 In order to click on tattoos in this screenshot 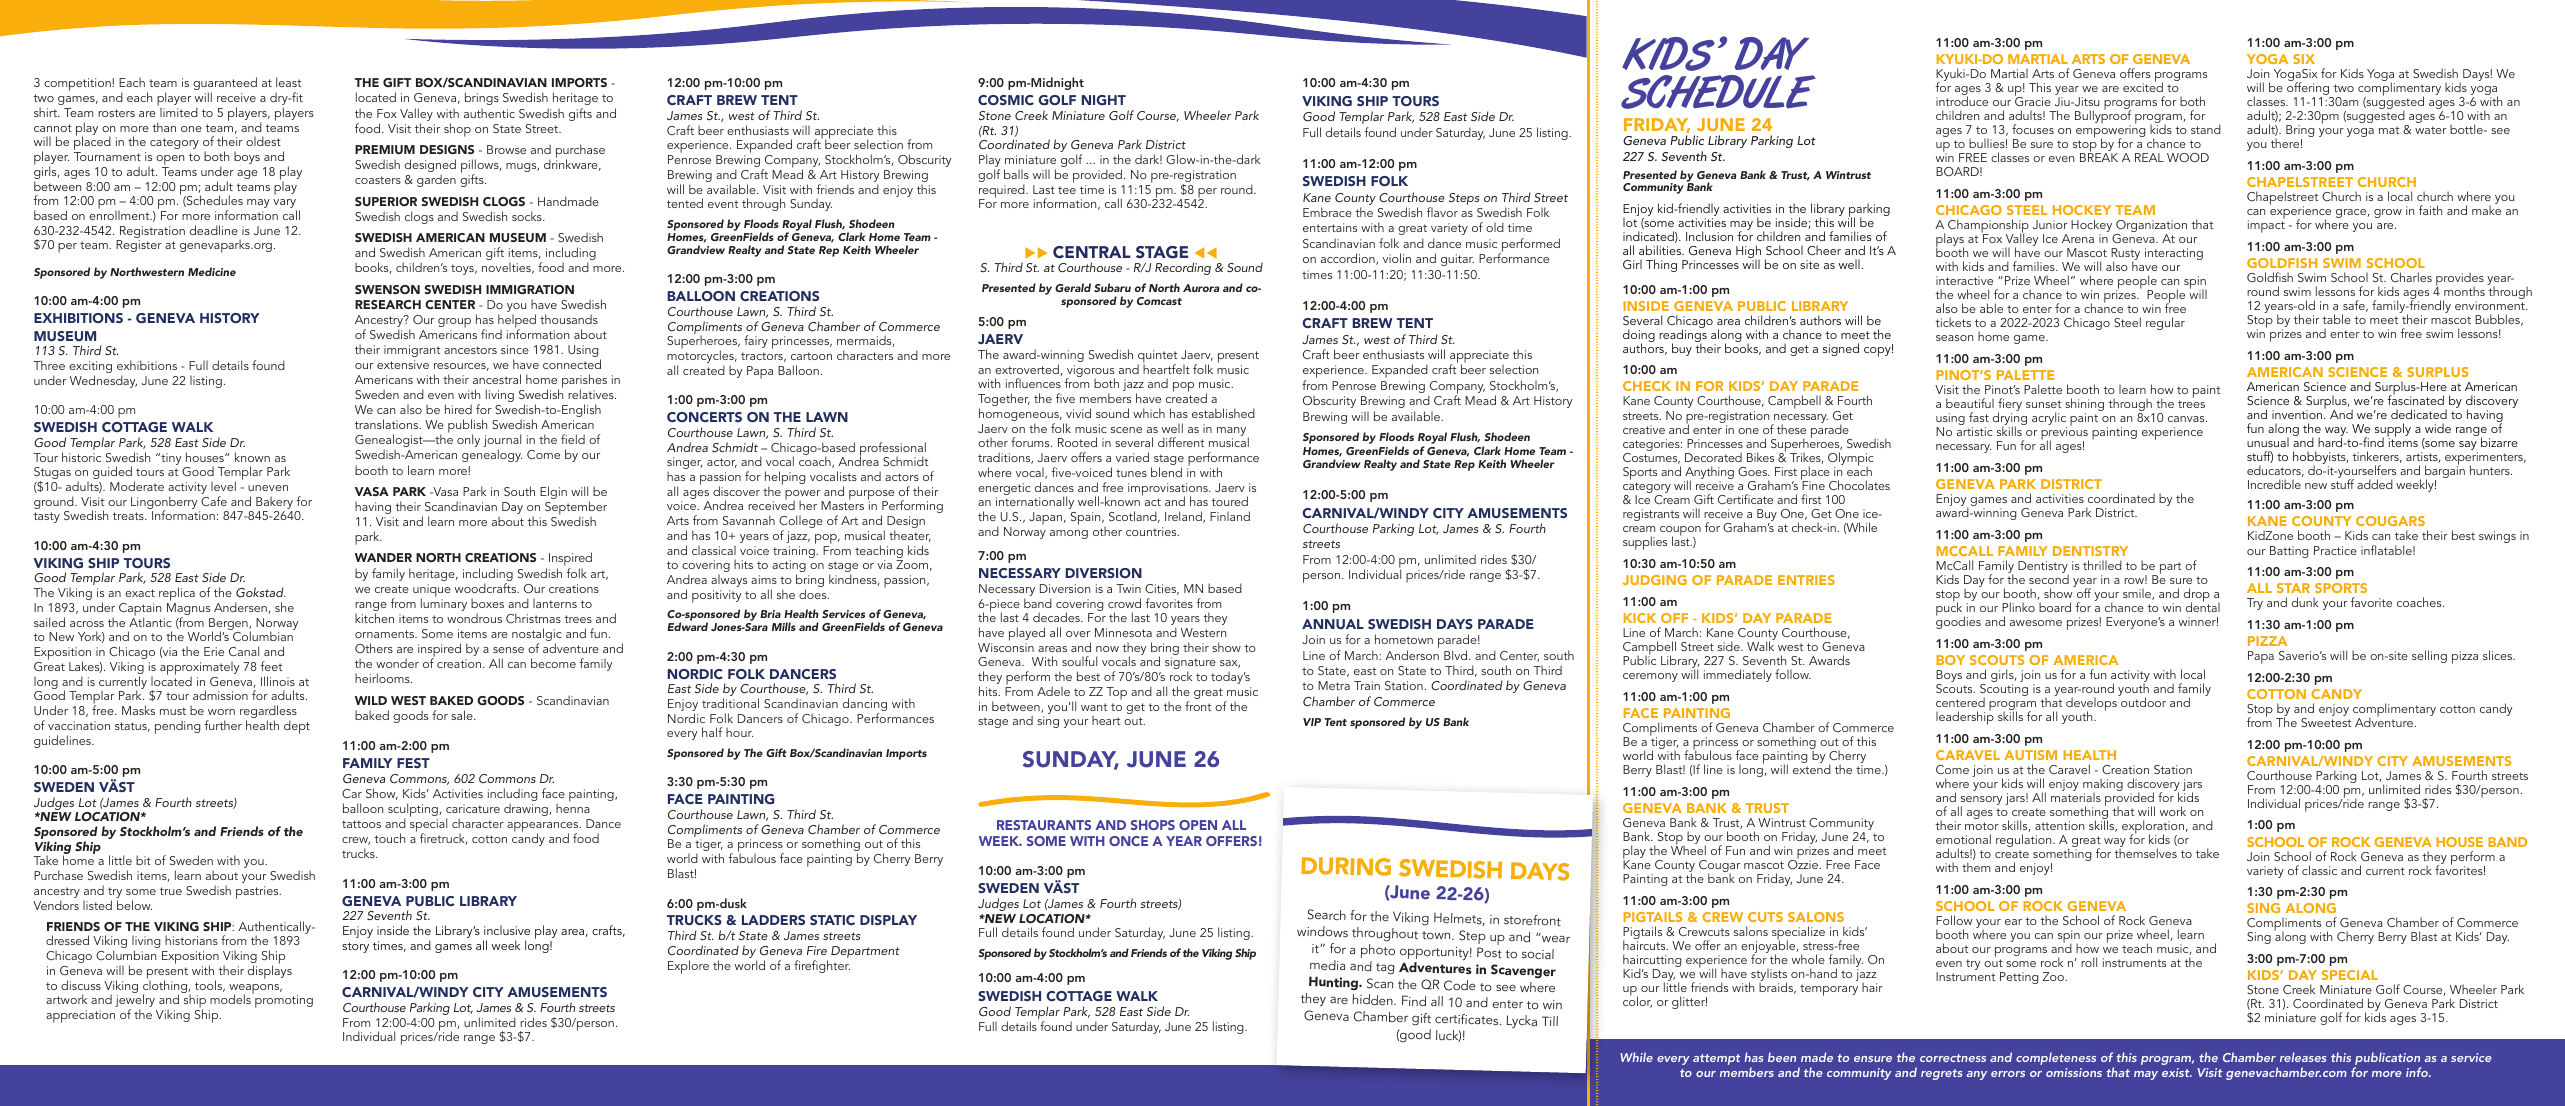, I will do `click(361, 824)`.
